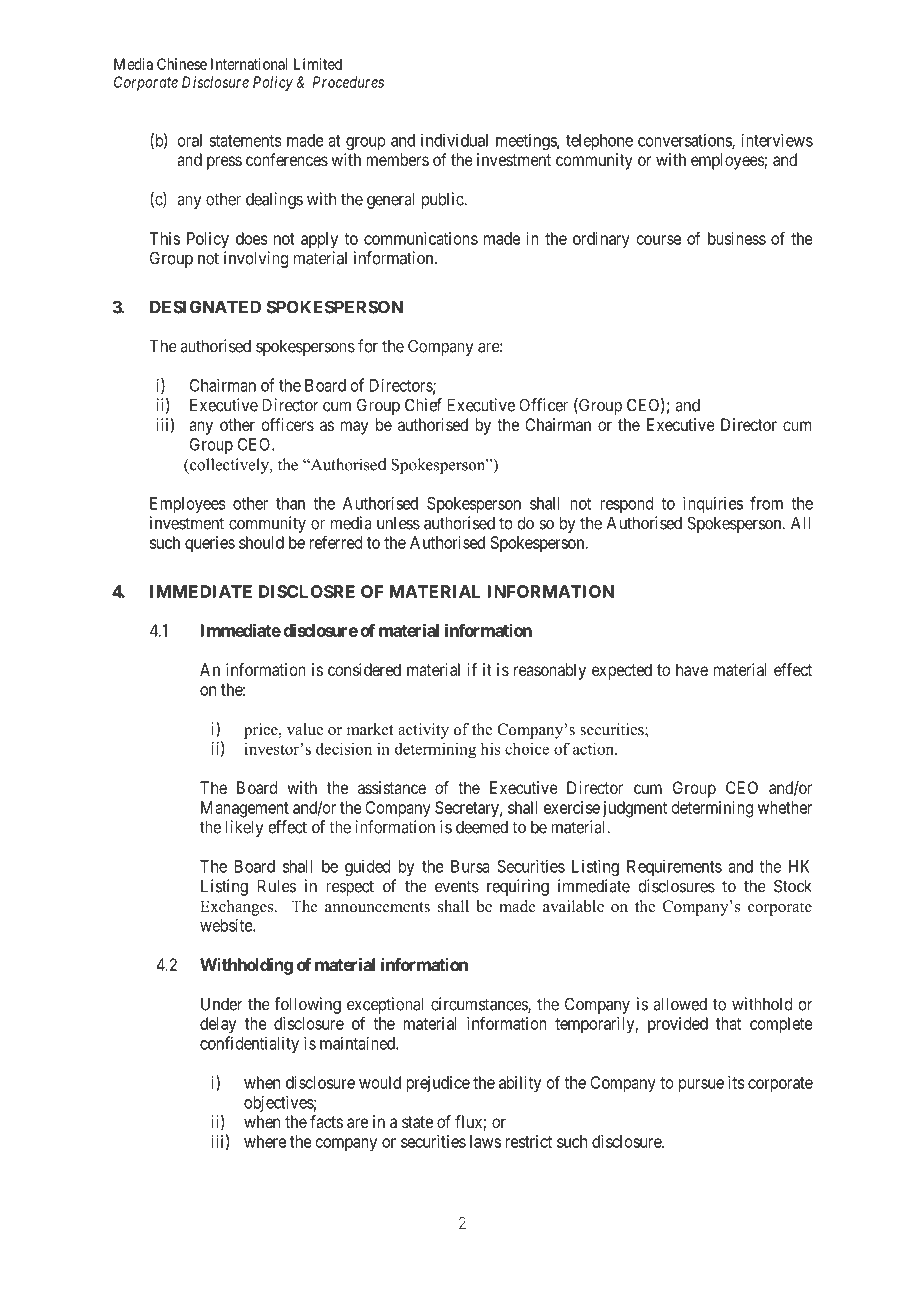 The height and width of the page is (1308, 924). Describe the element at coordinates (261, 542) in the page. I see `should` at that location.
